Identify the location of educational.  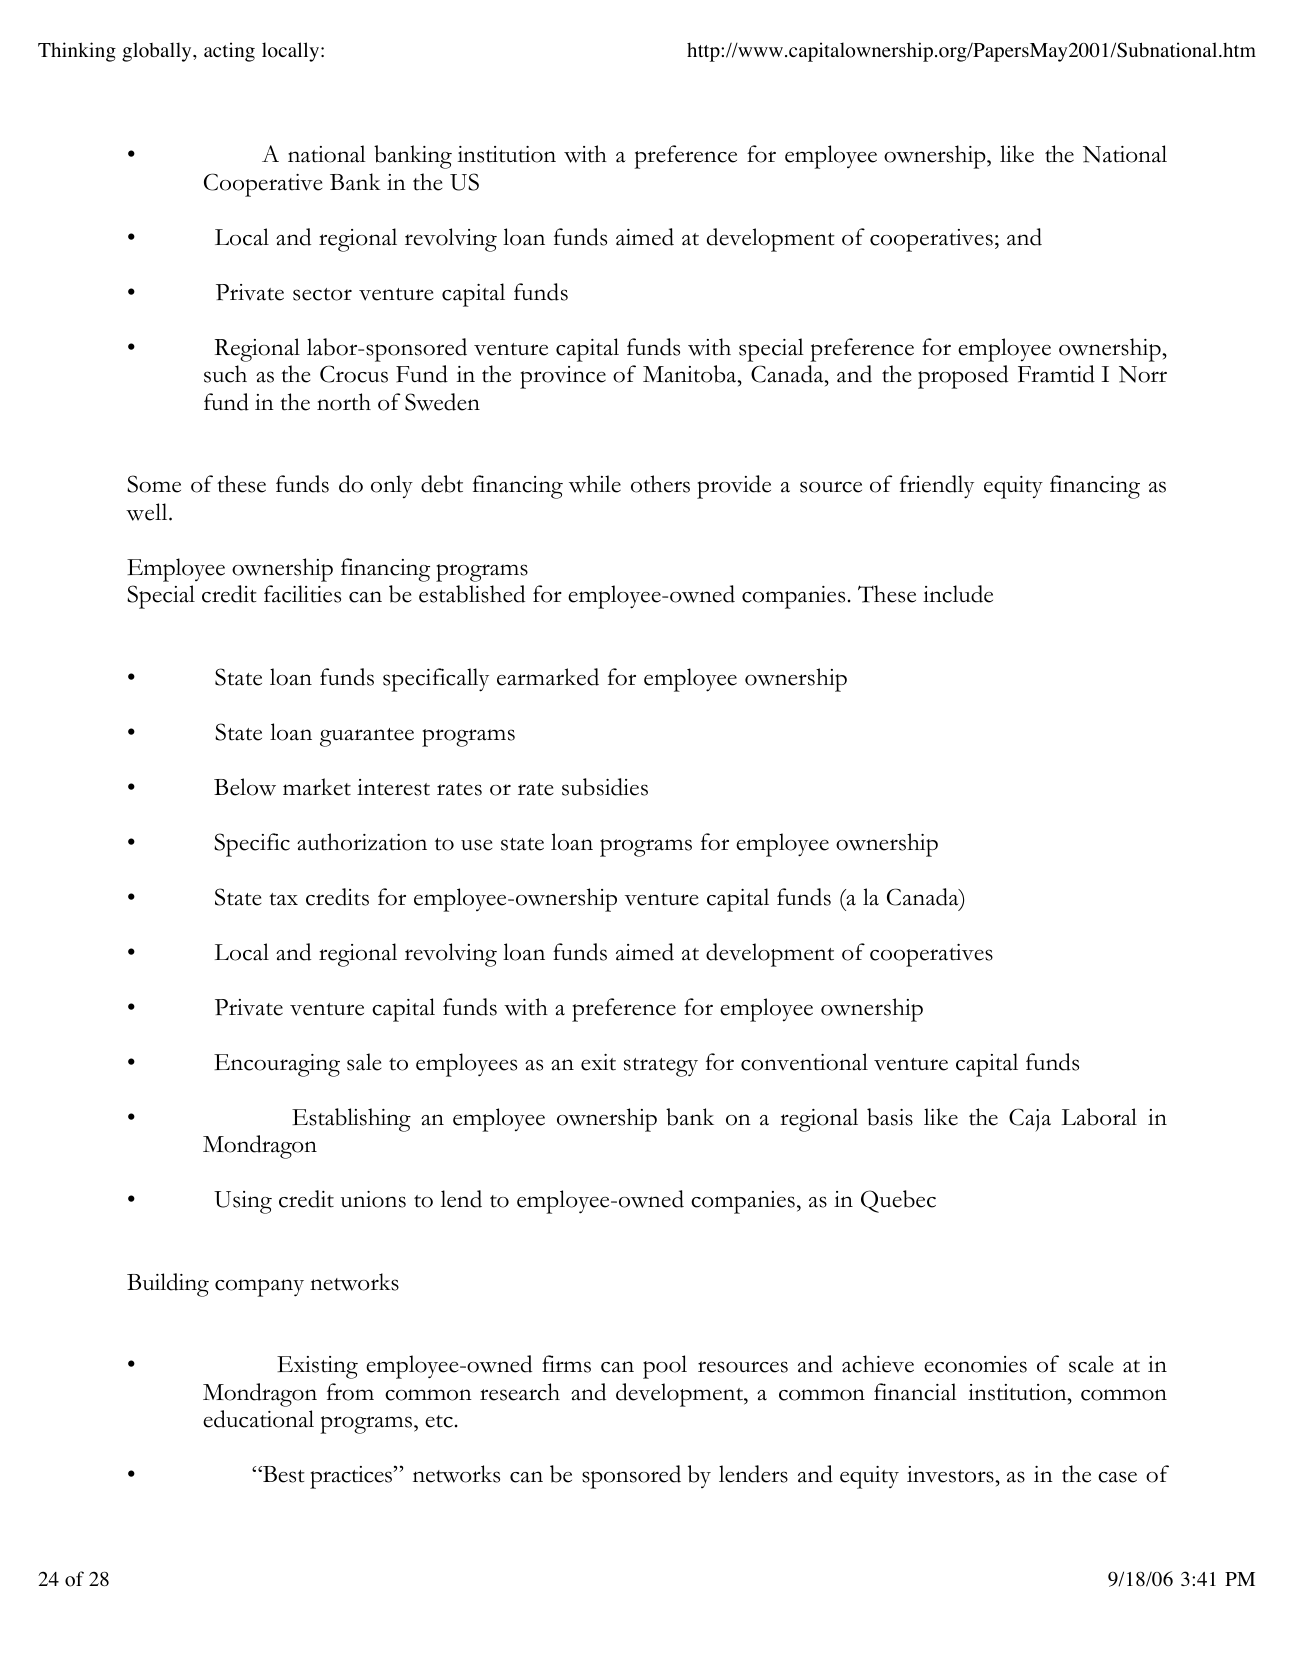
(258, 1419).
